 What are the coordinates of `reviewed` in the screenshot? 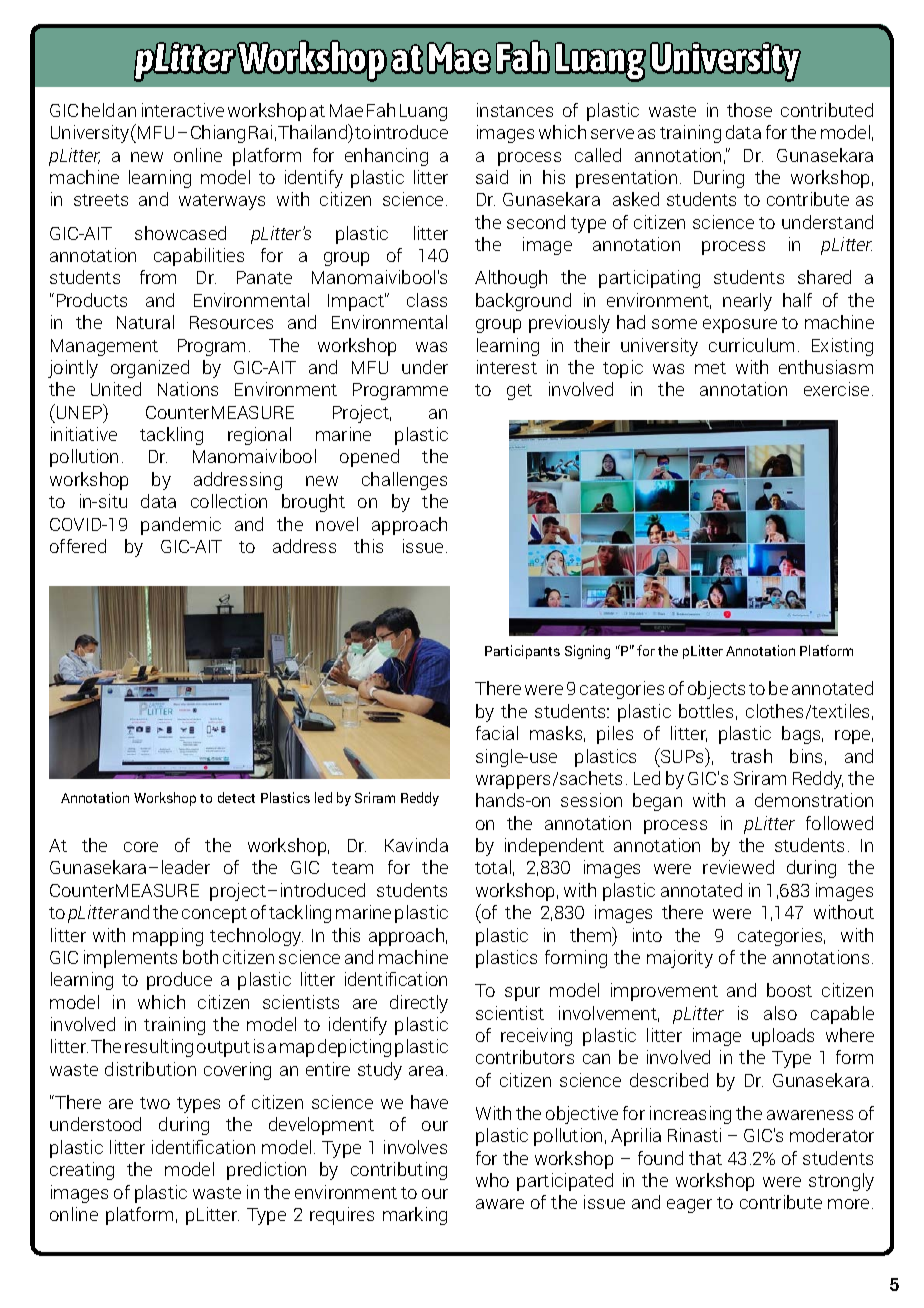 It's located at (738, 867).
